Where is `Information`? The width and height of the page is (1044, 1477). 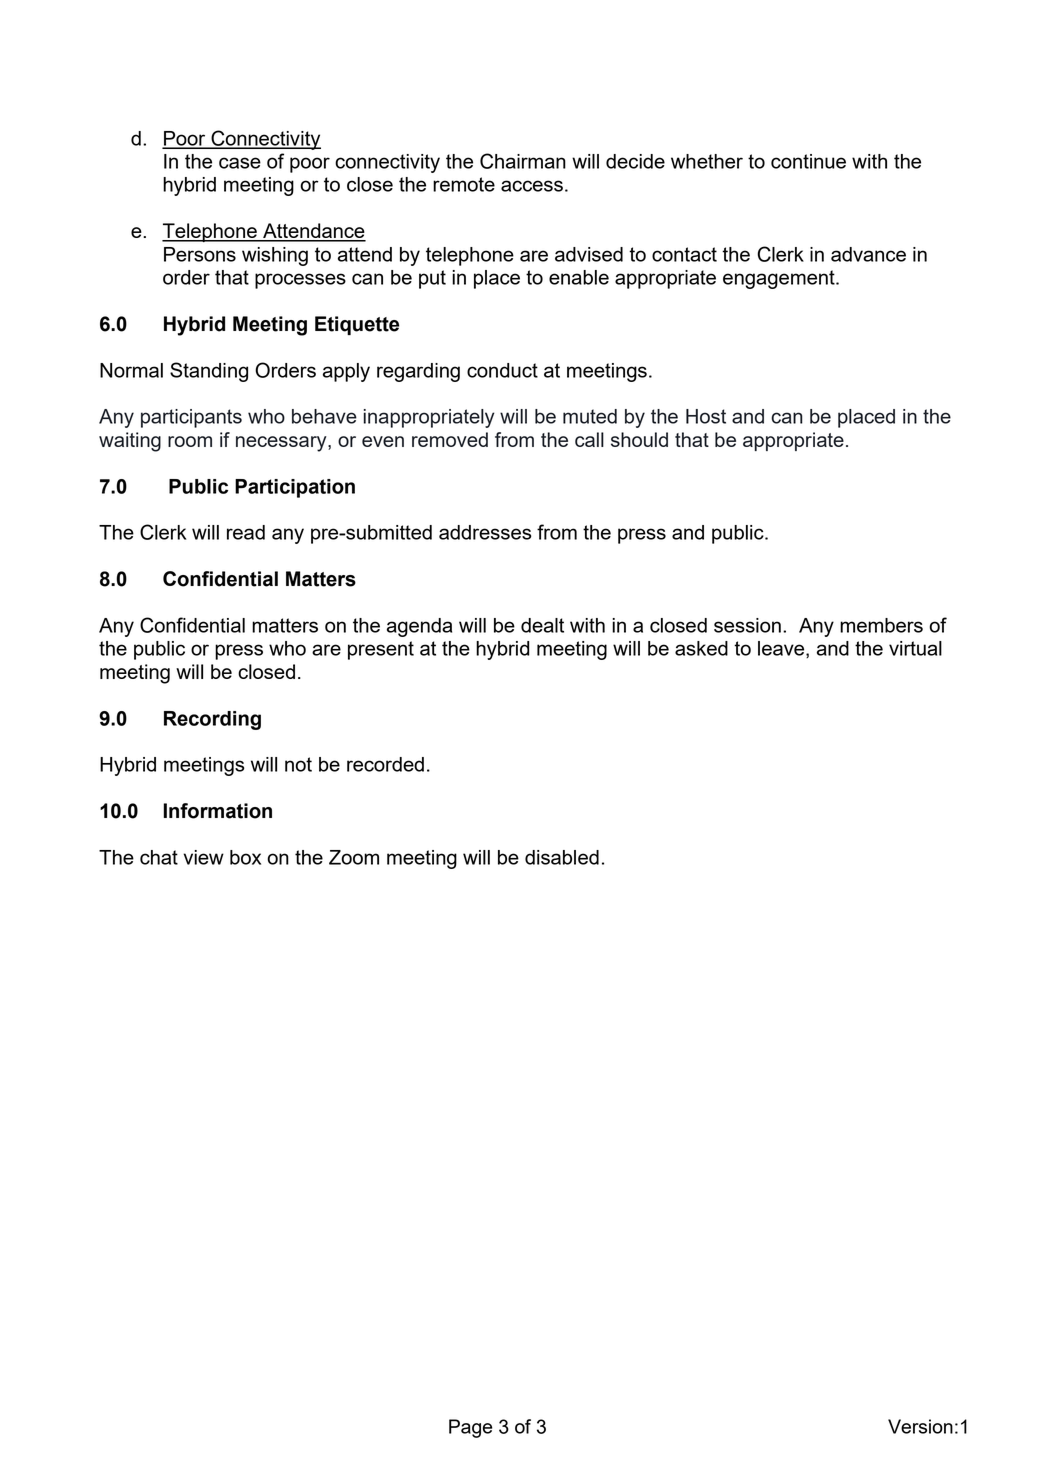 Information is located at coordinates (217, 811).
